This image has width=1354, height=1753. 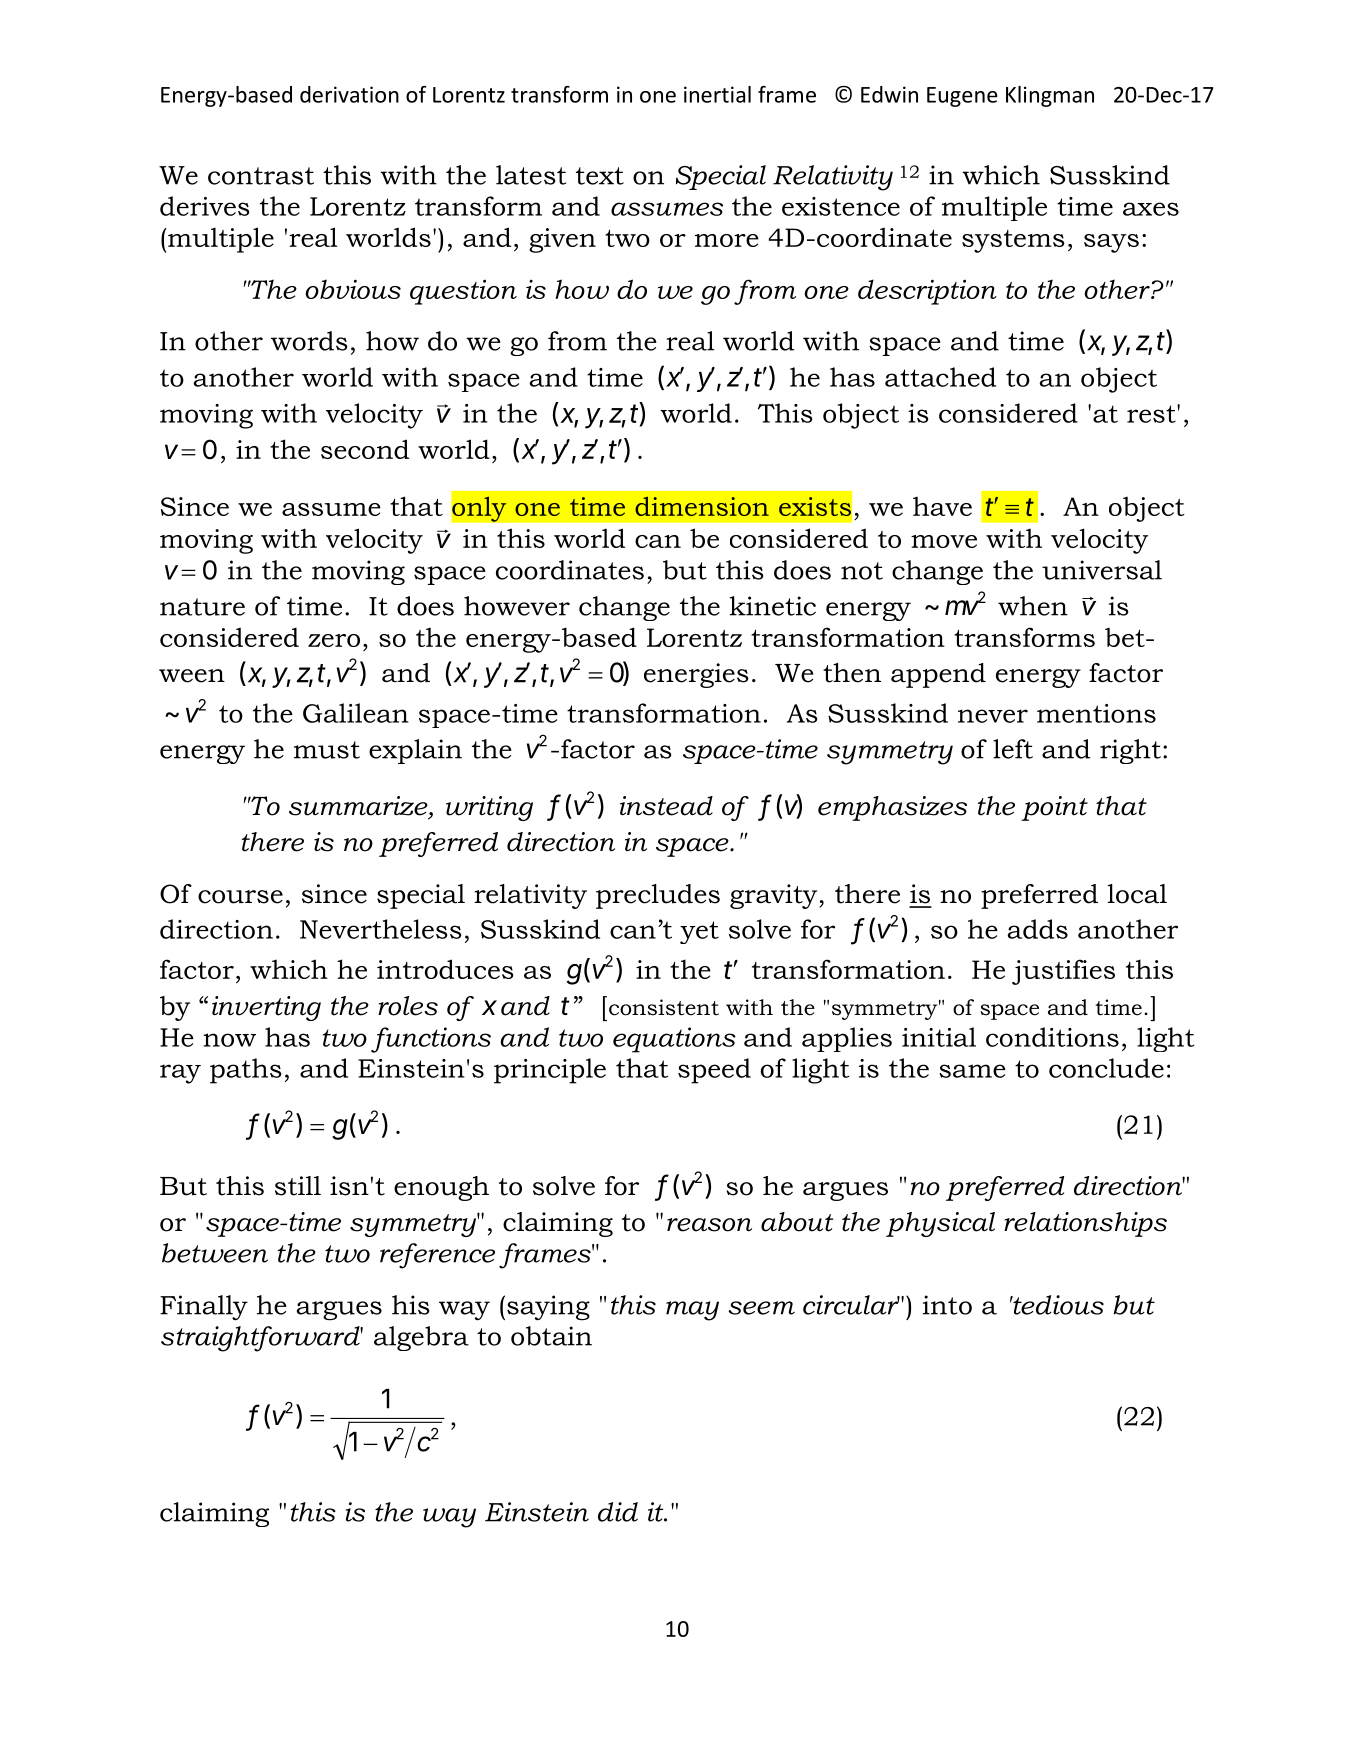 I want to click on dimension, so click(x=702, y=506).
